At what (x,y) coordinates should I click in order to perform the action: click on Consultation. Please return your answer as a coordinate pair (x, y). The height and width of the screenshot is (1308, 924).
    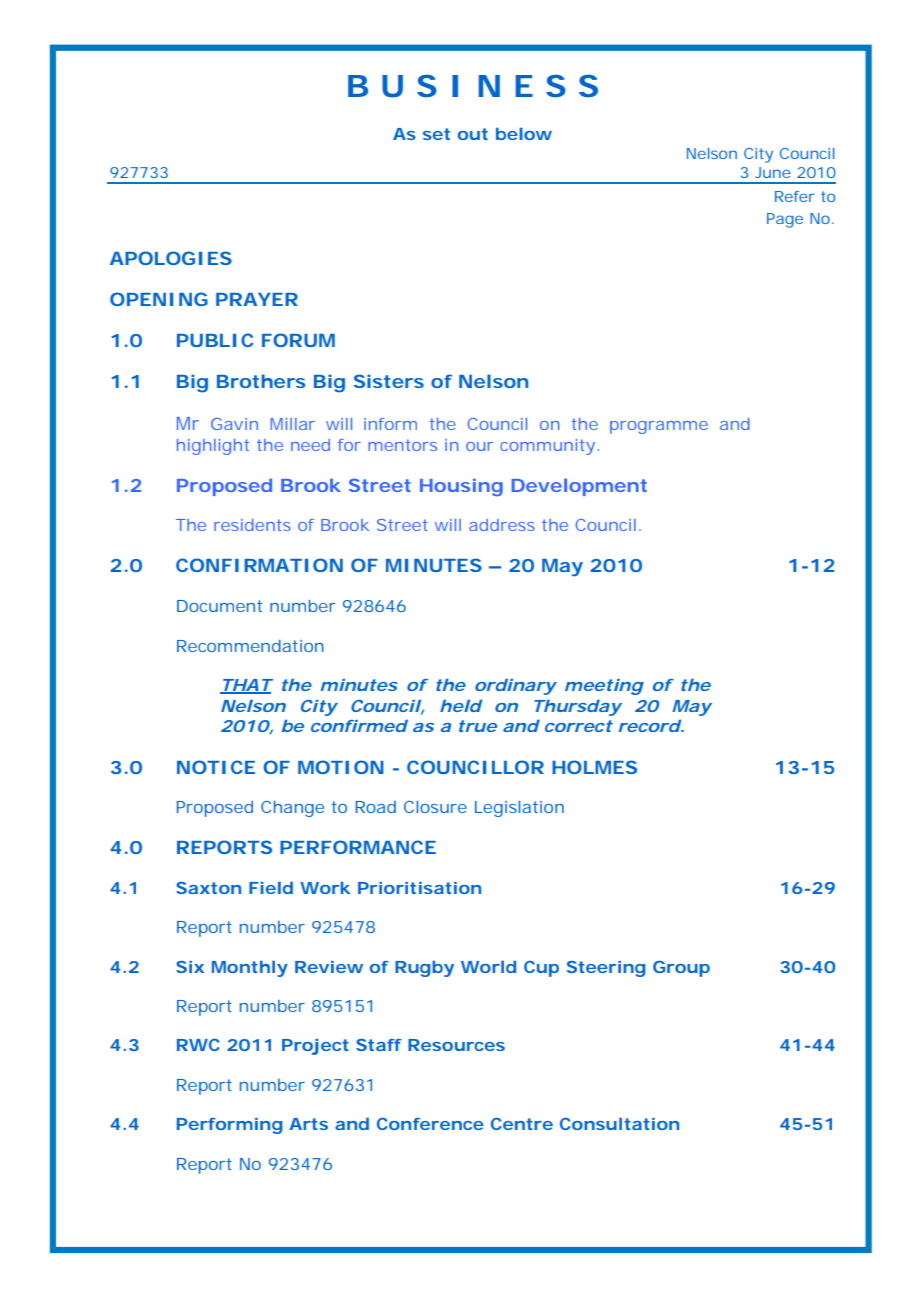
    Looking at the image, I should click on (619, 1124).
